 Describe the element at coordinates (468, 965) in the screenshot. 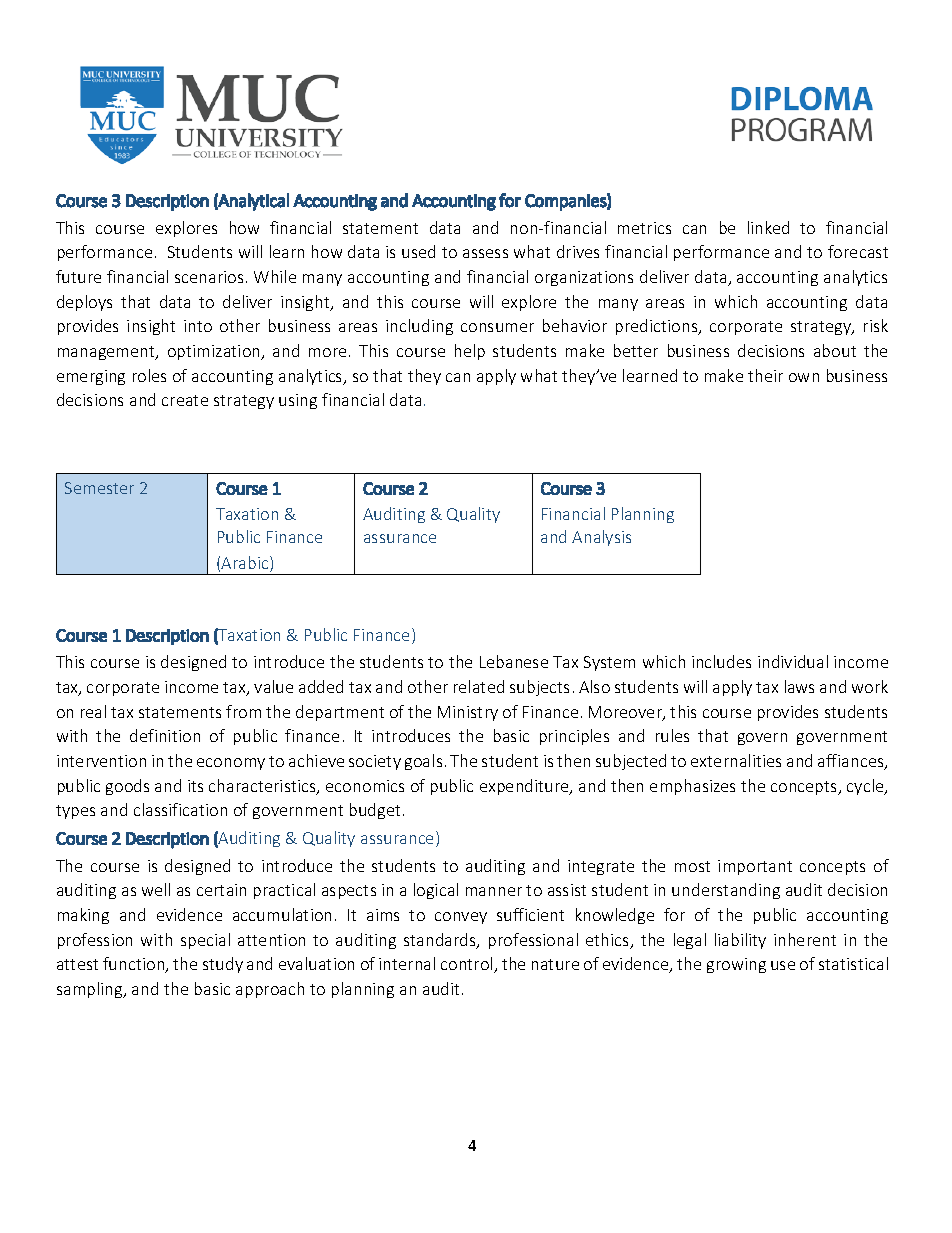

I see `control` at that location.
